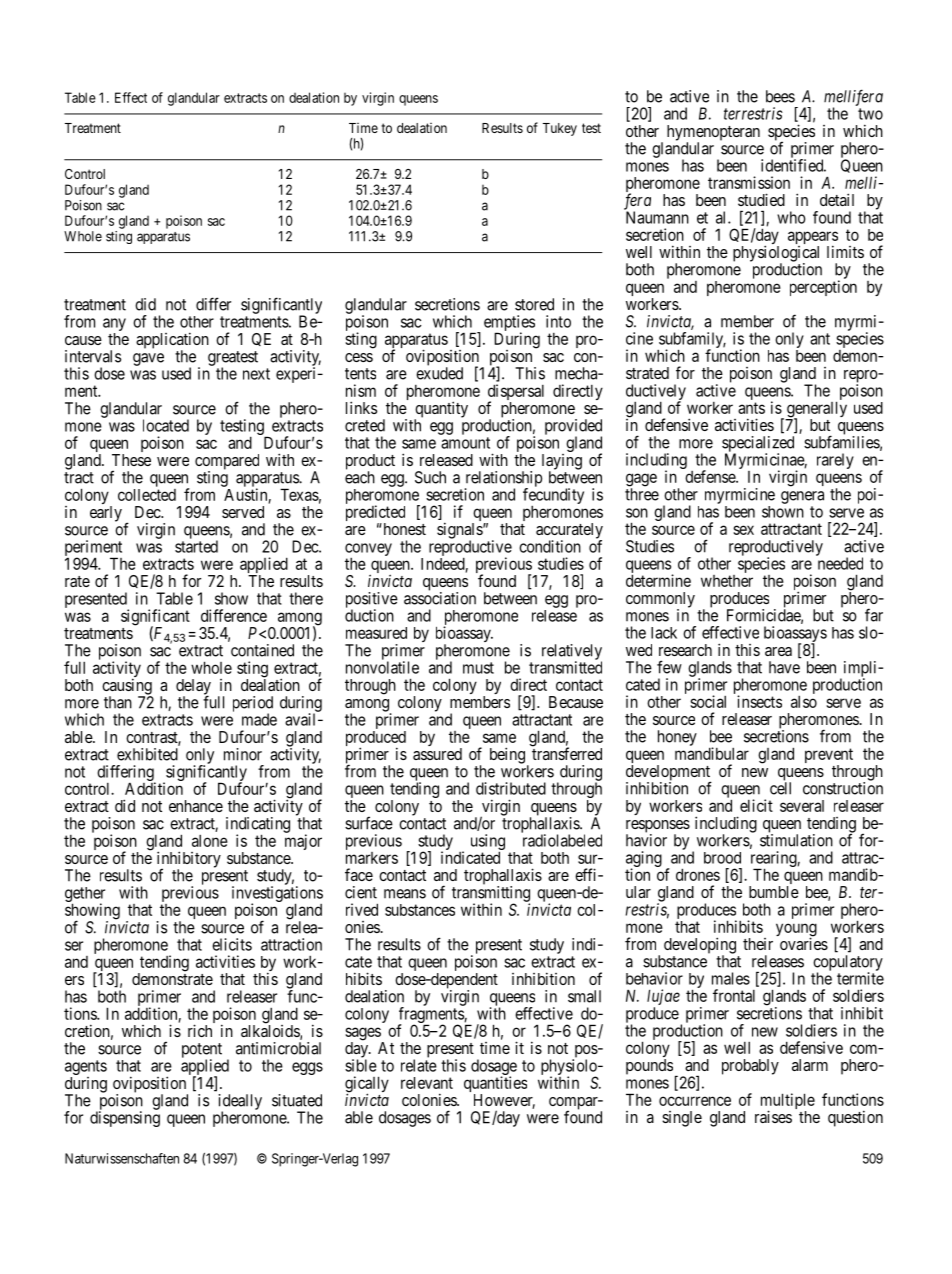 This screenshot has width=952, height=1274. Describe the element at coordinates (114, 326) in the screenshot. I see `any` at that location.
